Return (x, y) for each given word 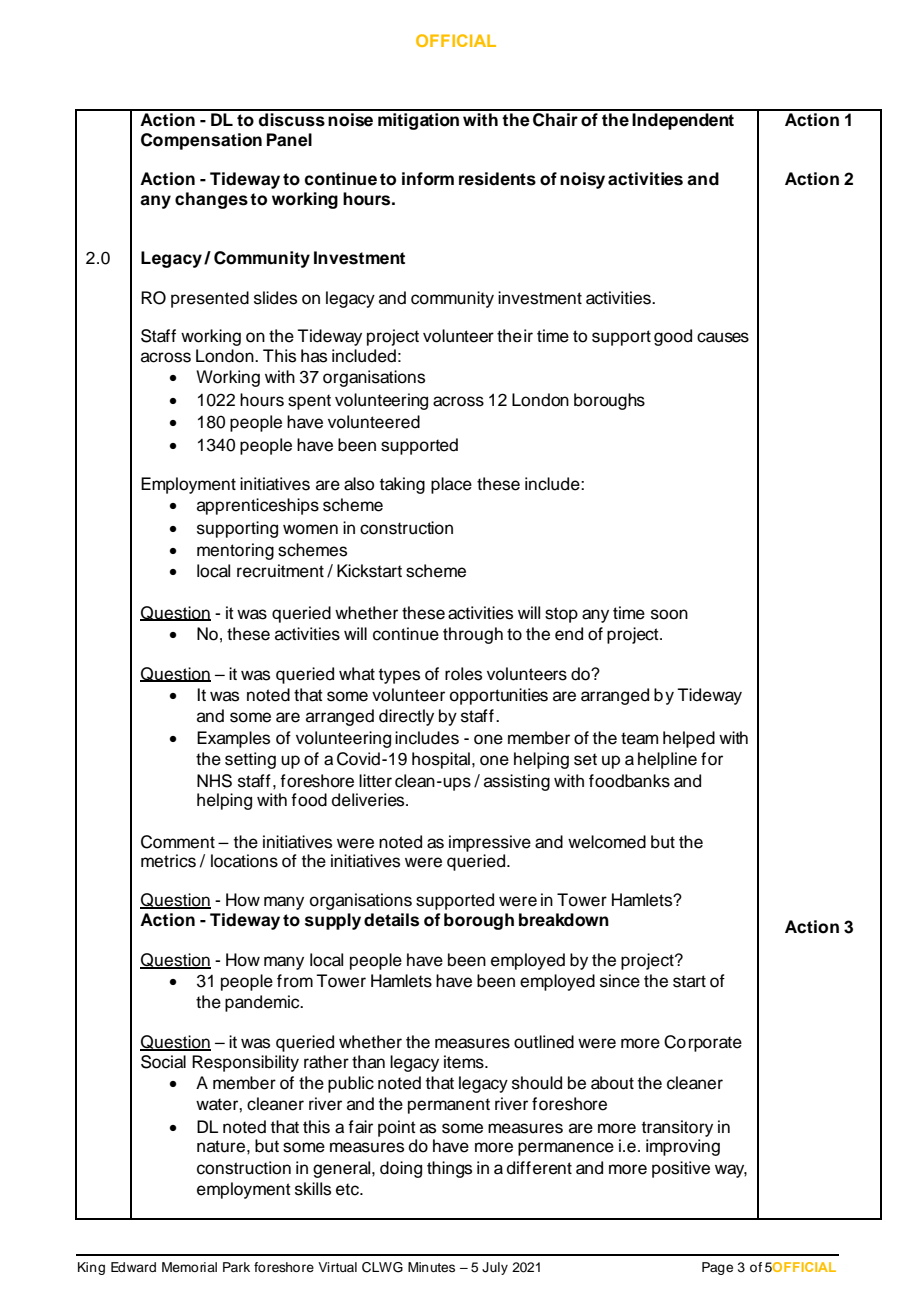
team (639, 738)
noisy (582, 180)
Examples (233, 739)
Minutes (431, 1267)
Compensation (201, 141)
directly (406, 717)
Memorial (189, 1267)
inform (428, 179)
